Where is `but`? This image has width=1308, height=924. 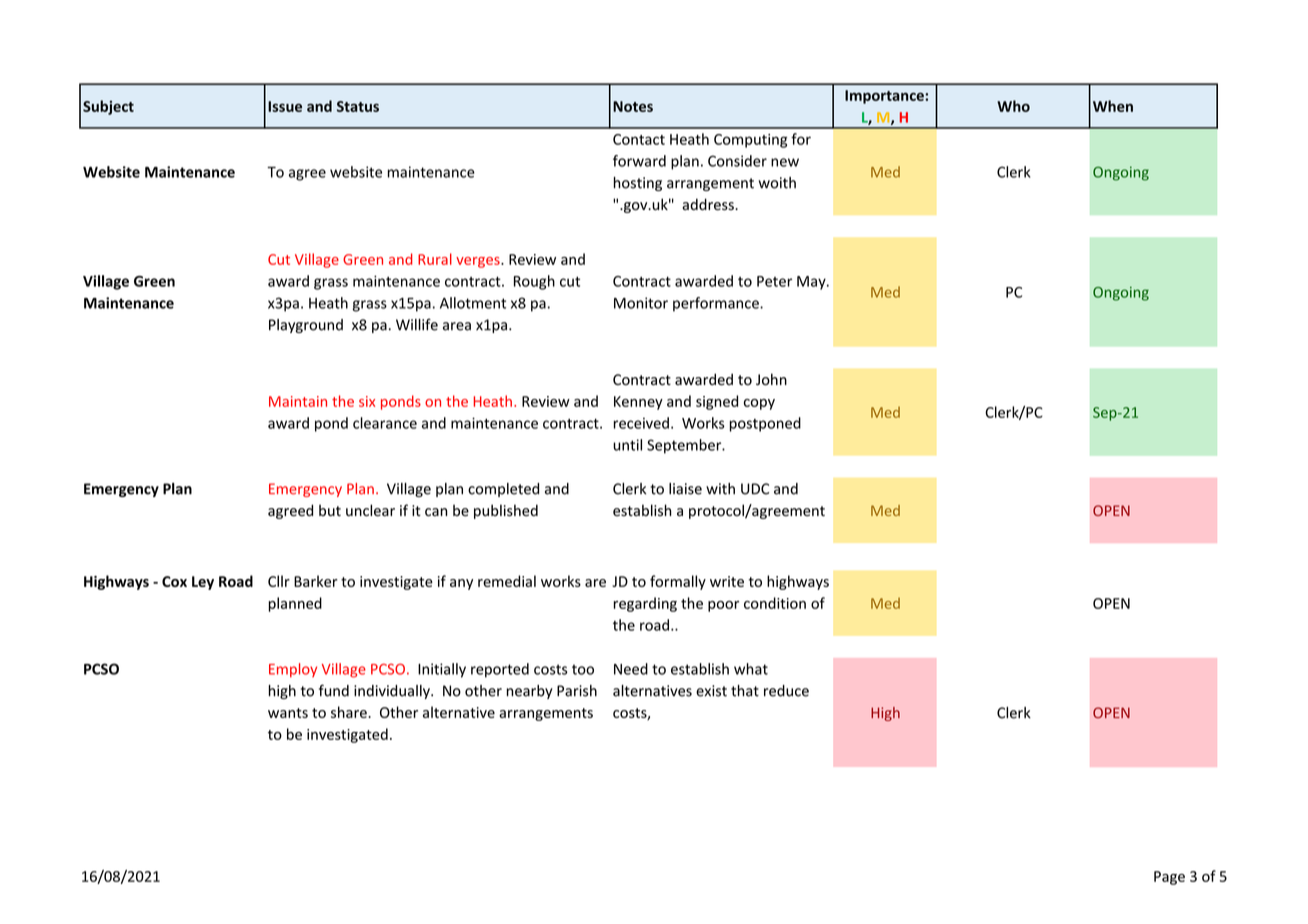
but is located at coordinates (330, 510).
